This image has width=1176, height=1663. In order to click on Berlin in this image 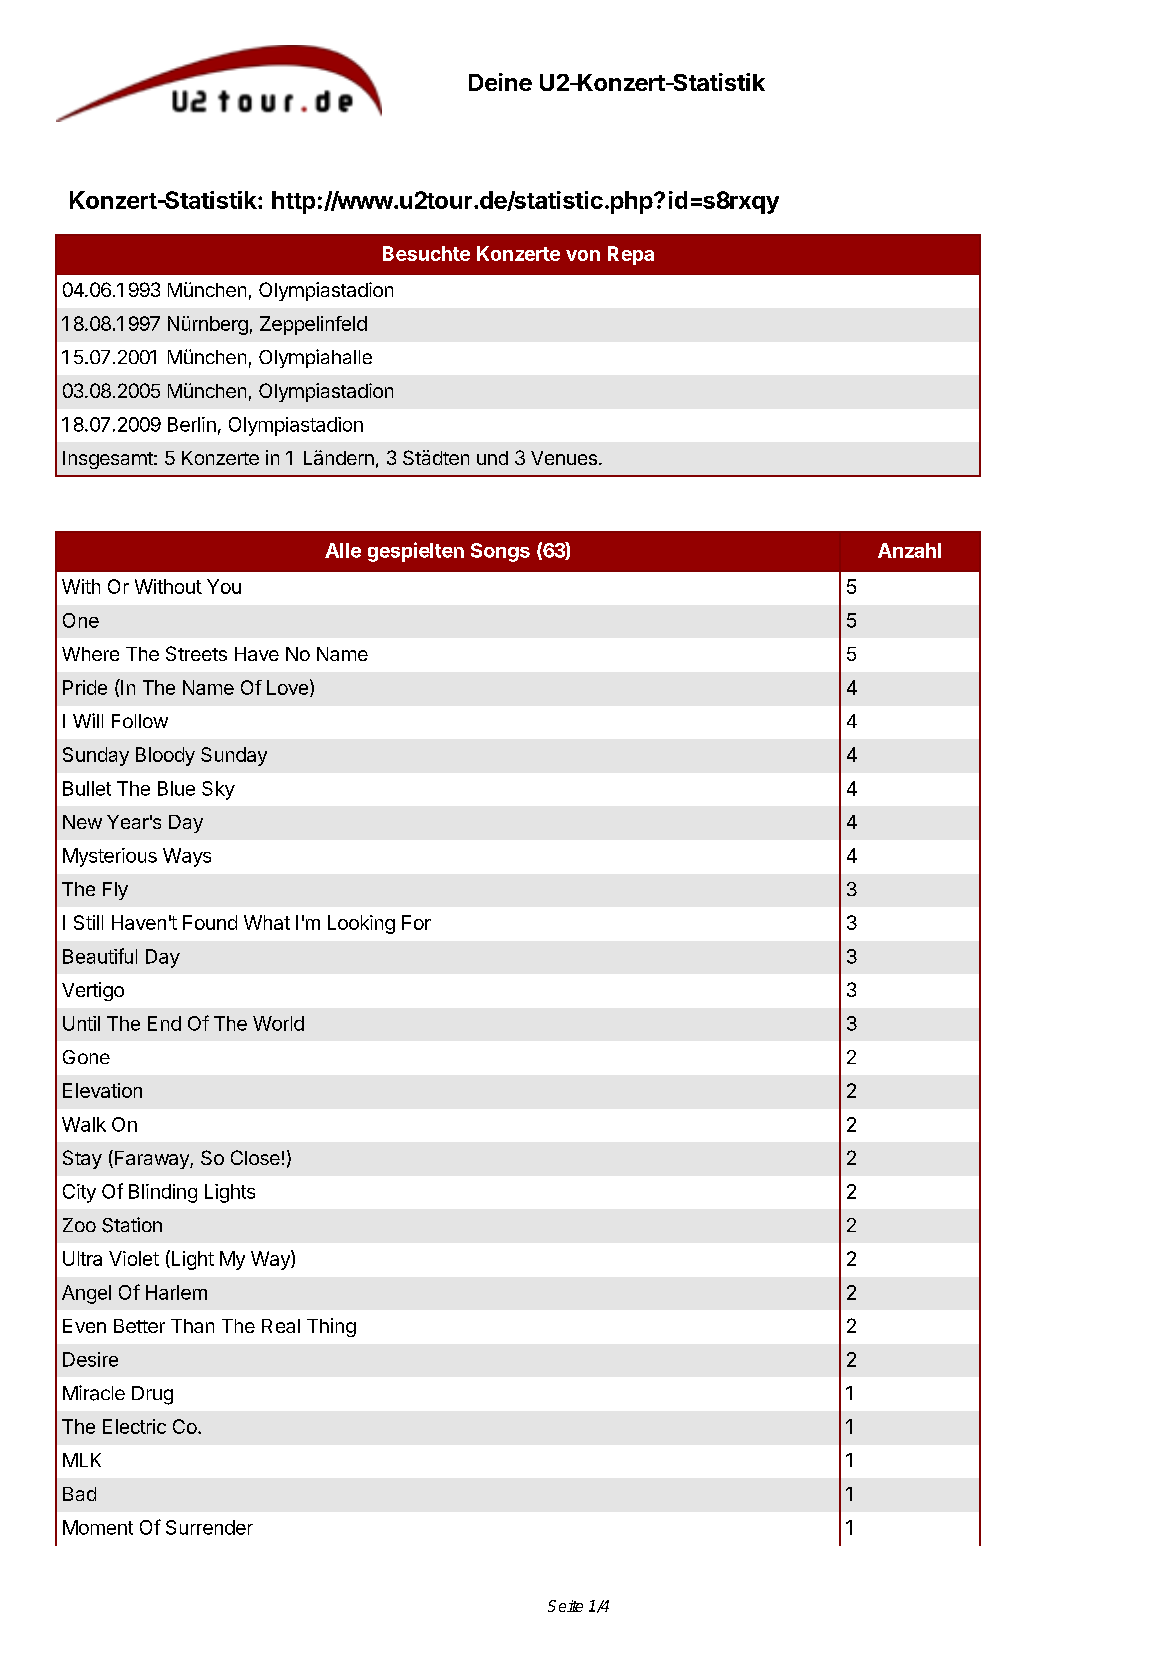, I will do `click(192, 424)`.
